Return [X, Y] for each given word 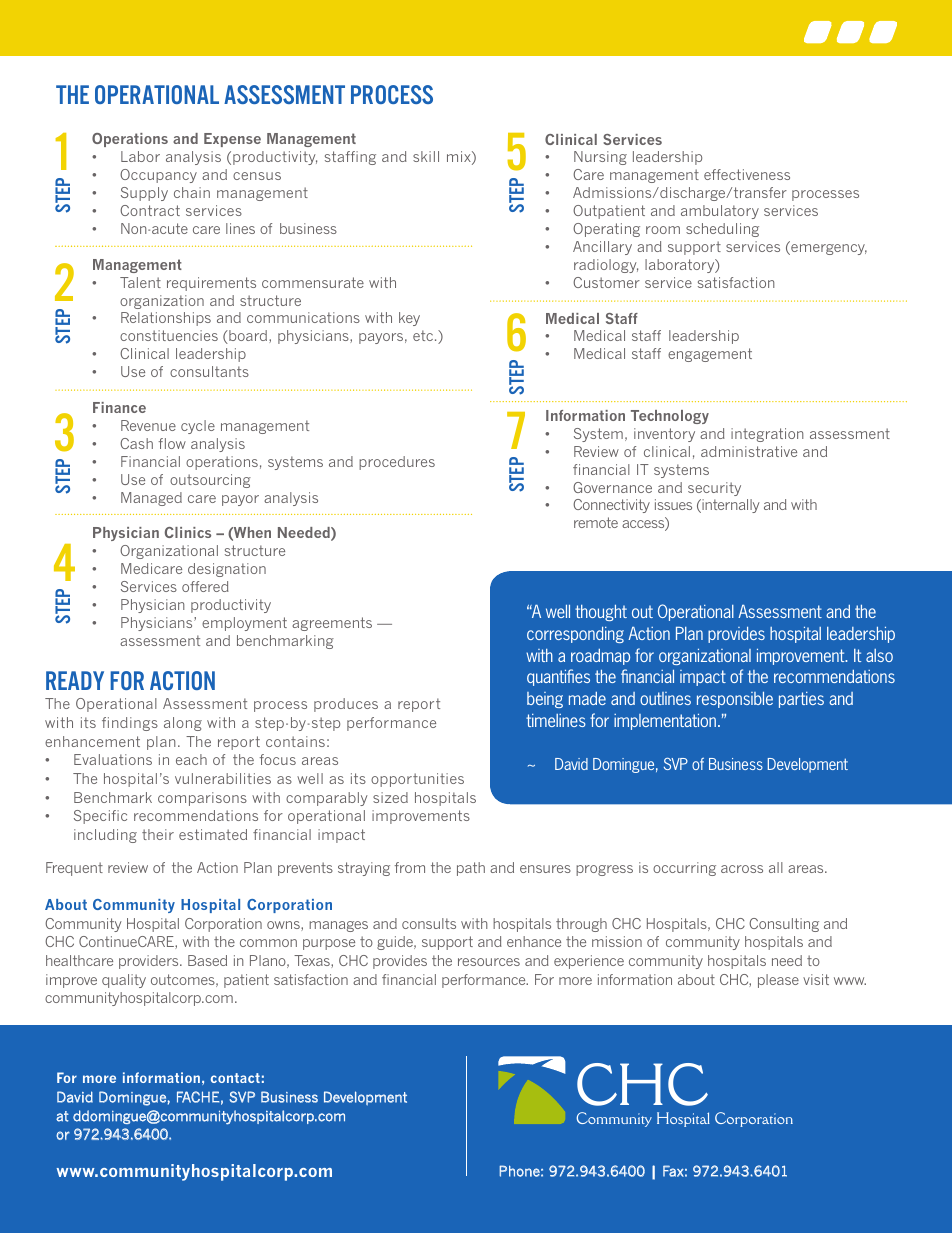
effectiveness [747, 174]
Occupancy [158, 176]
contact [235, 1078]
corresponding [575, 635]
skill [426, 156]
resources [489, 962]
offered [205, 586]
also [879, 655]
